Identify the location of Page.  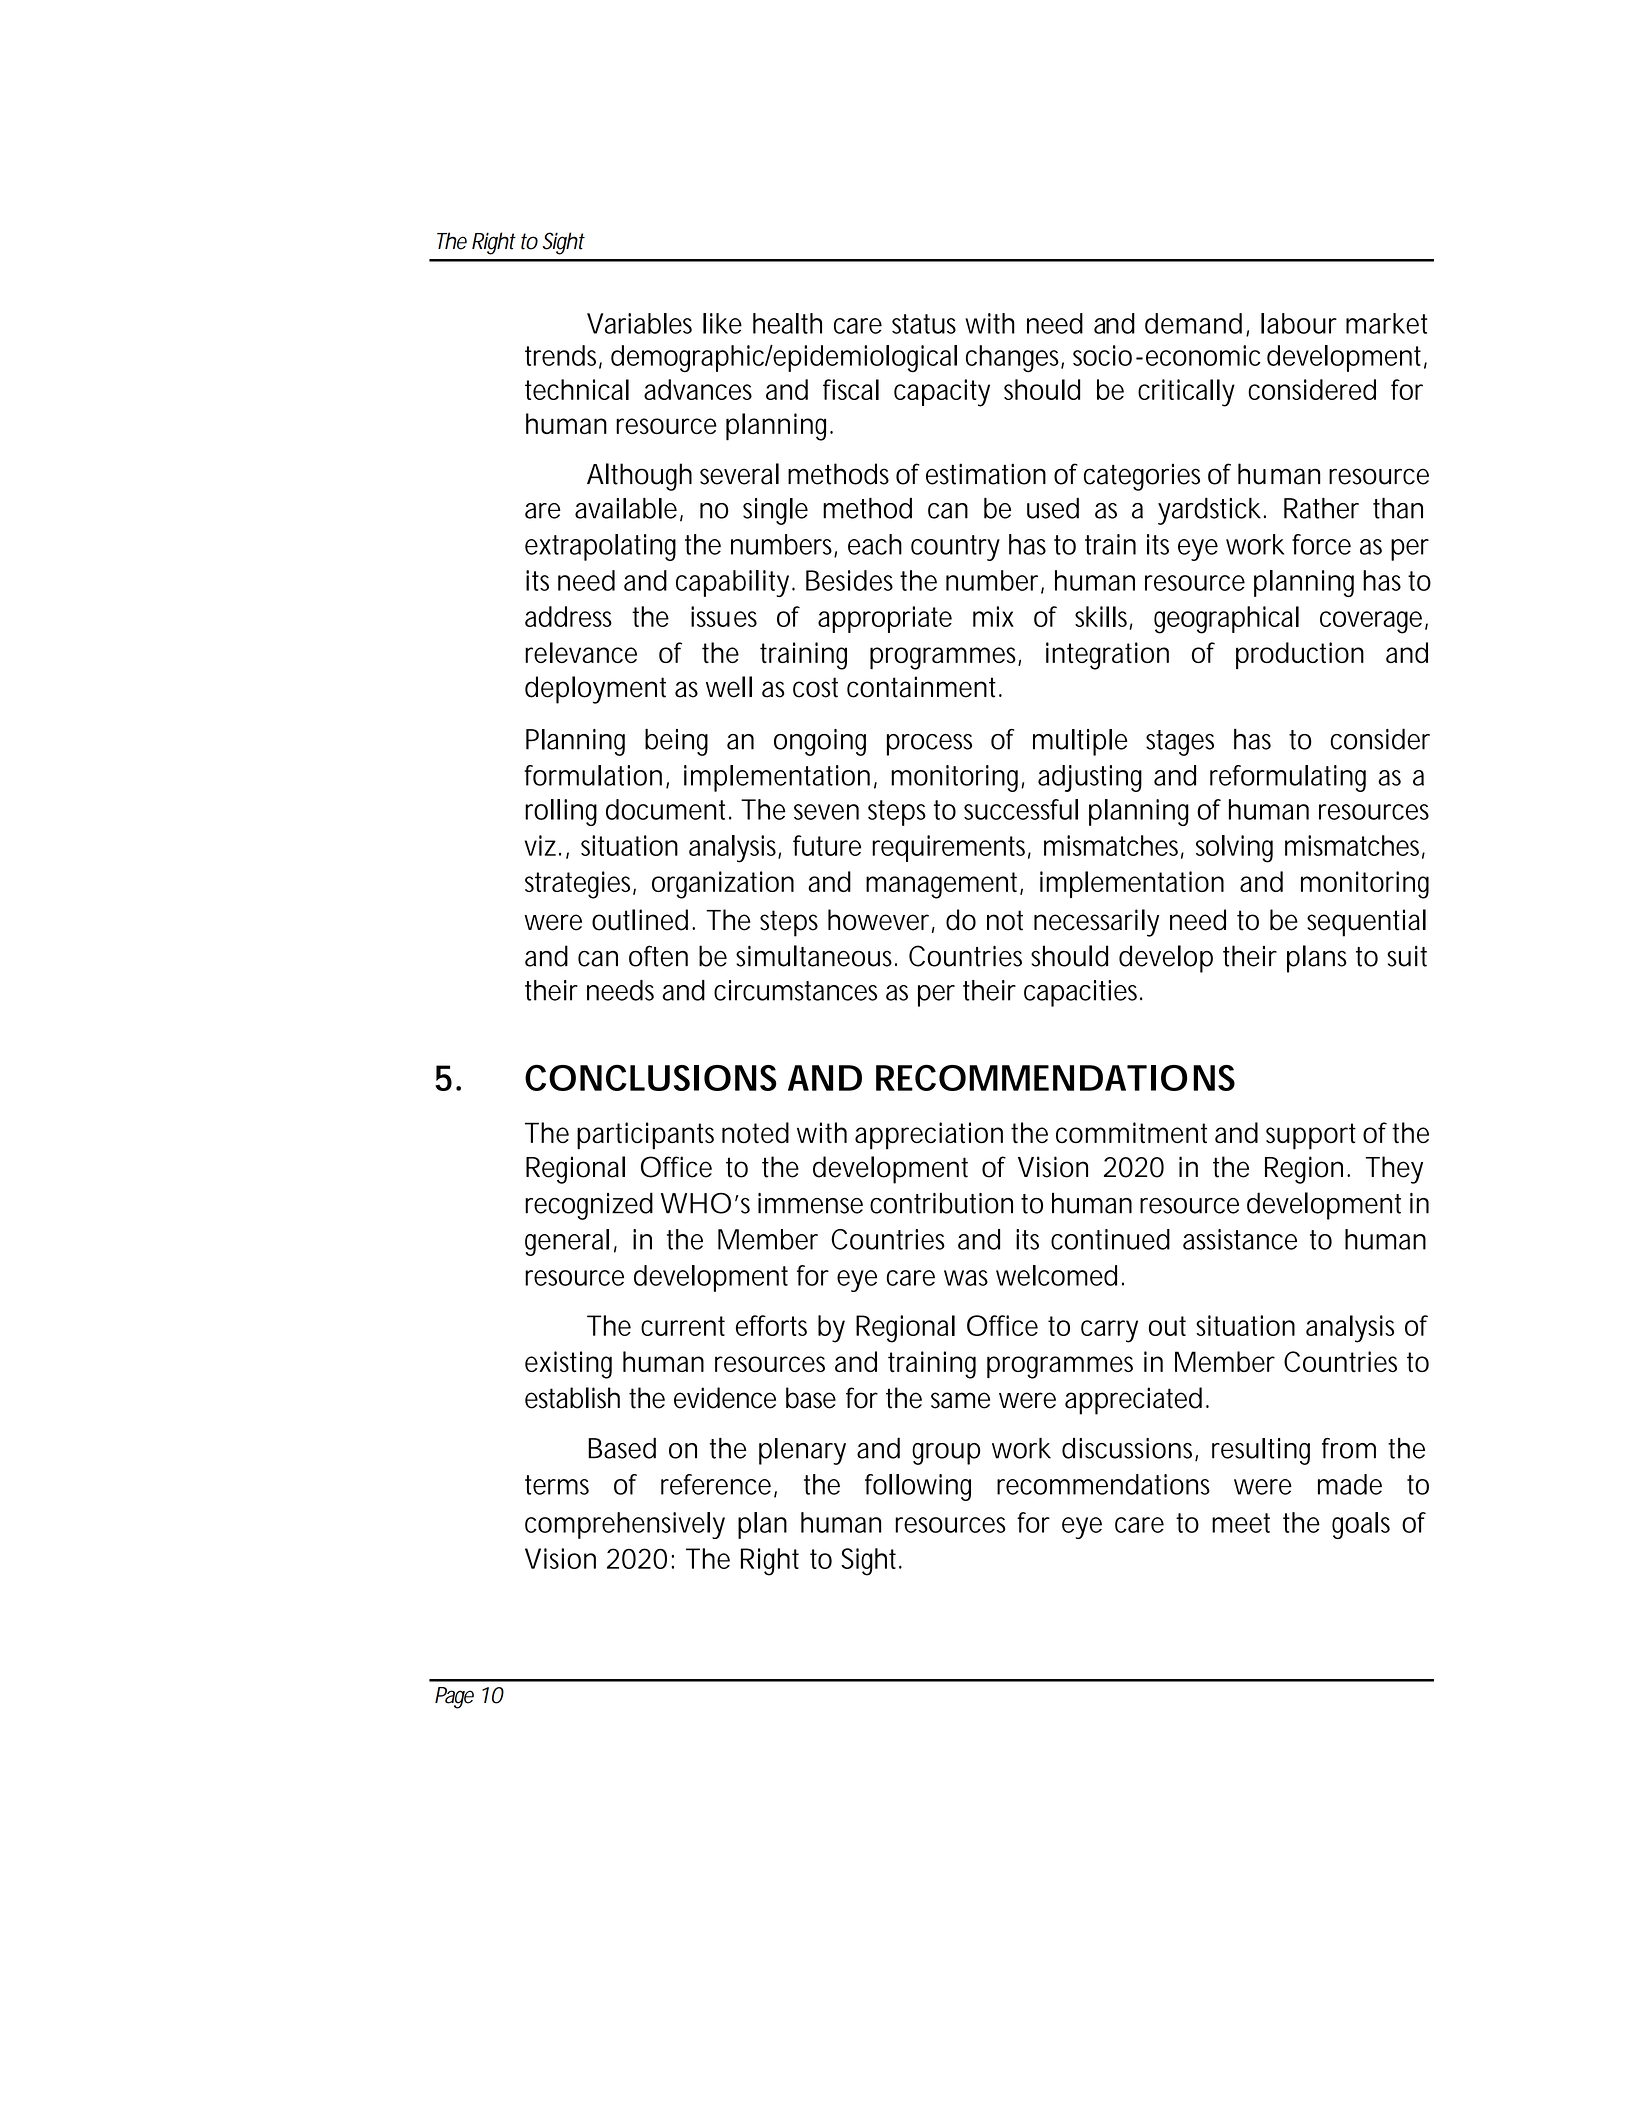
(454, 1698).
